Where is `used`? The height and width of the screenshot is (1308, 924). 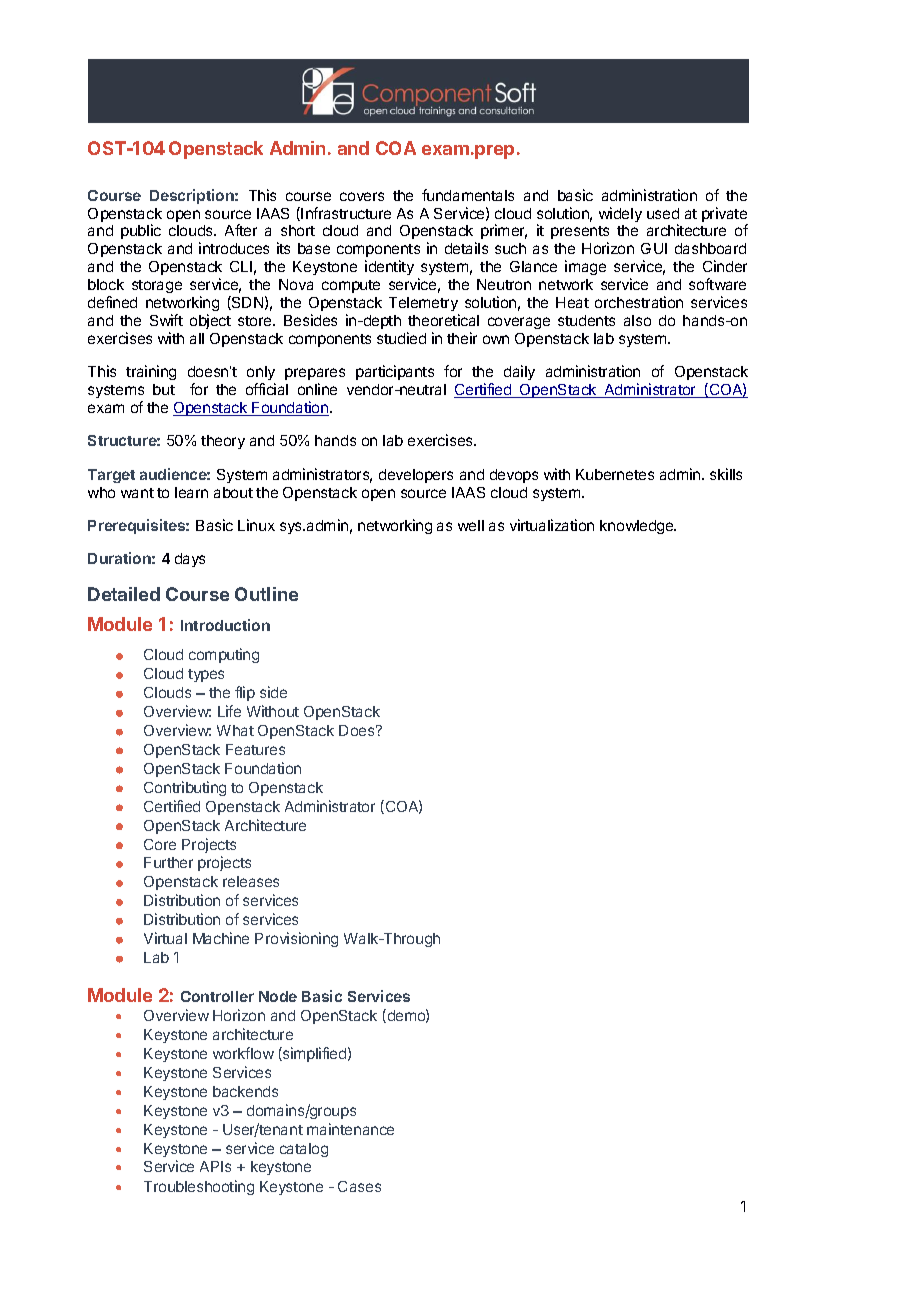 used is located at coordinates (663, 213).
